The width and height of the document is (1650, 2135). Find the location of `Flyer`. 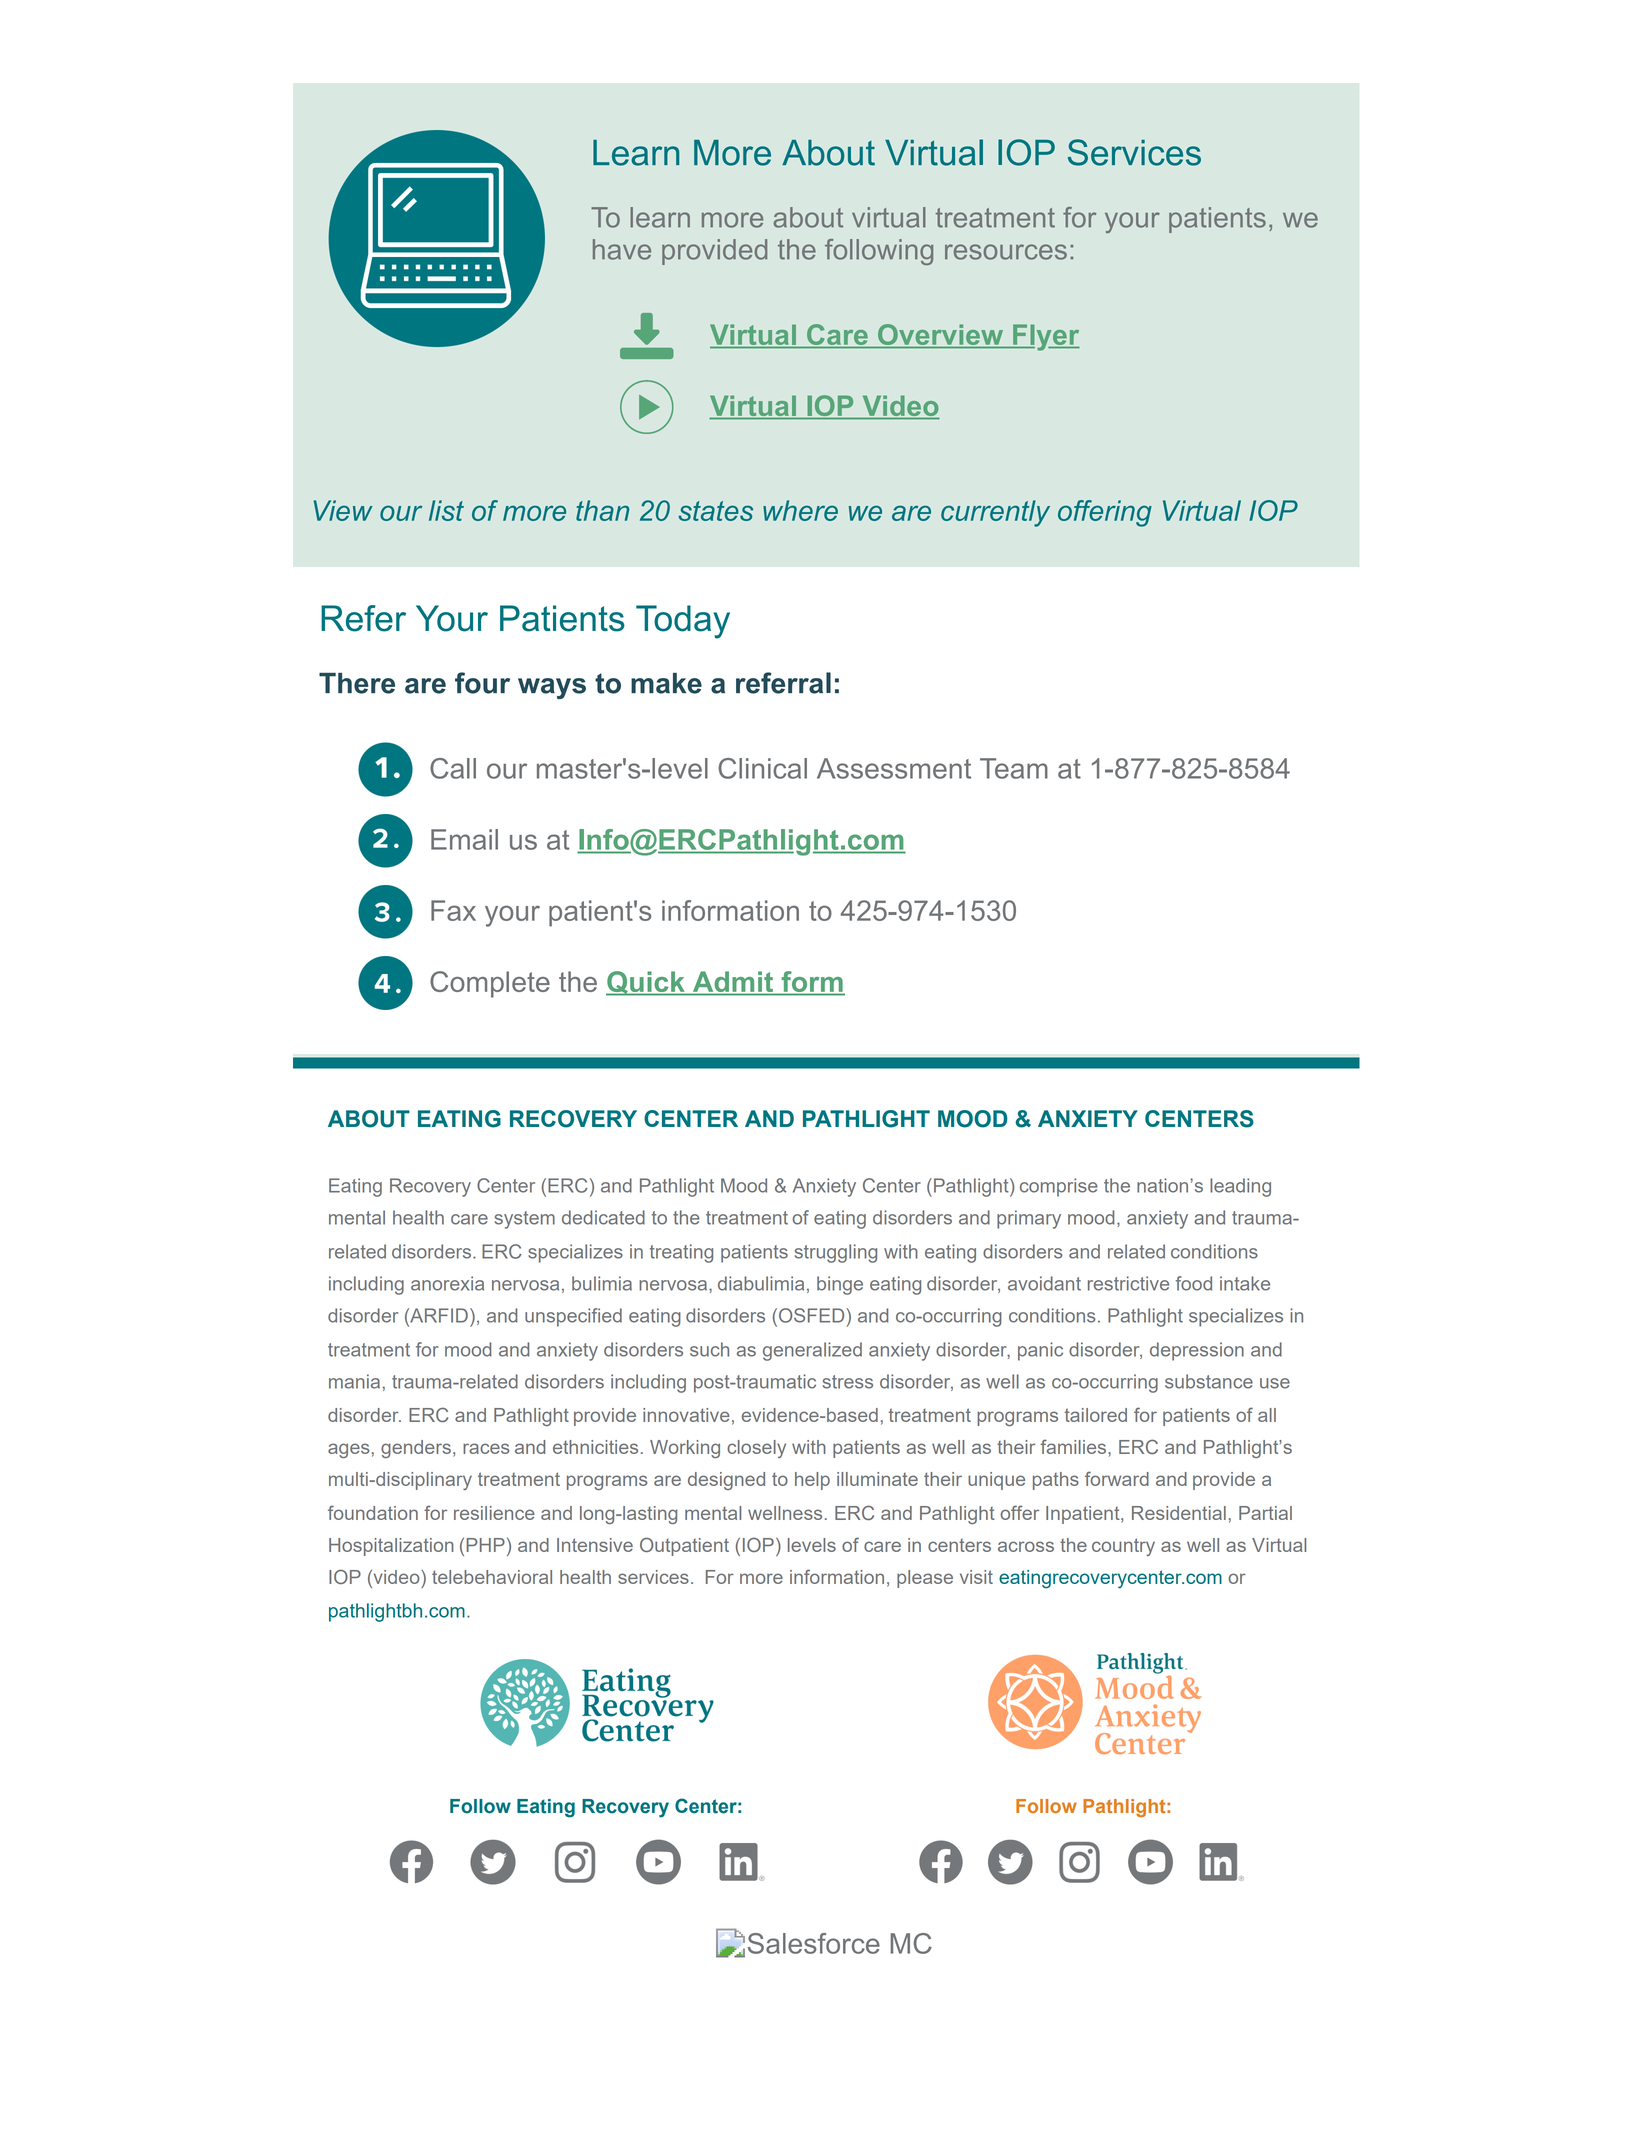

Flyer is located at coordinates (1045, 337).
